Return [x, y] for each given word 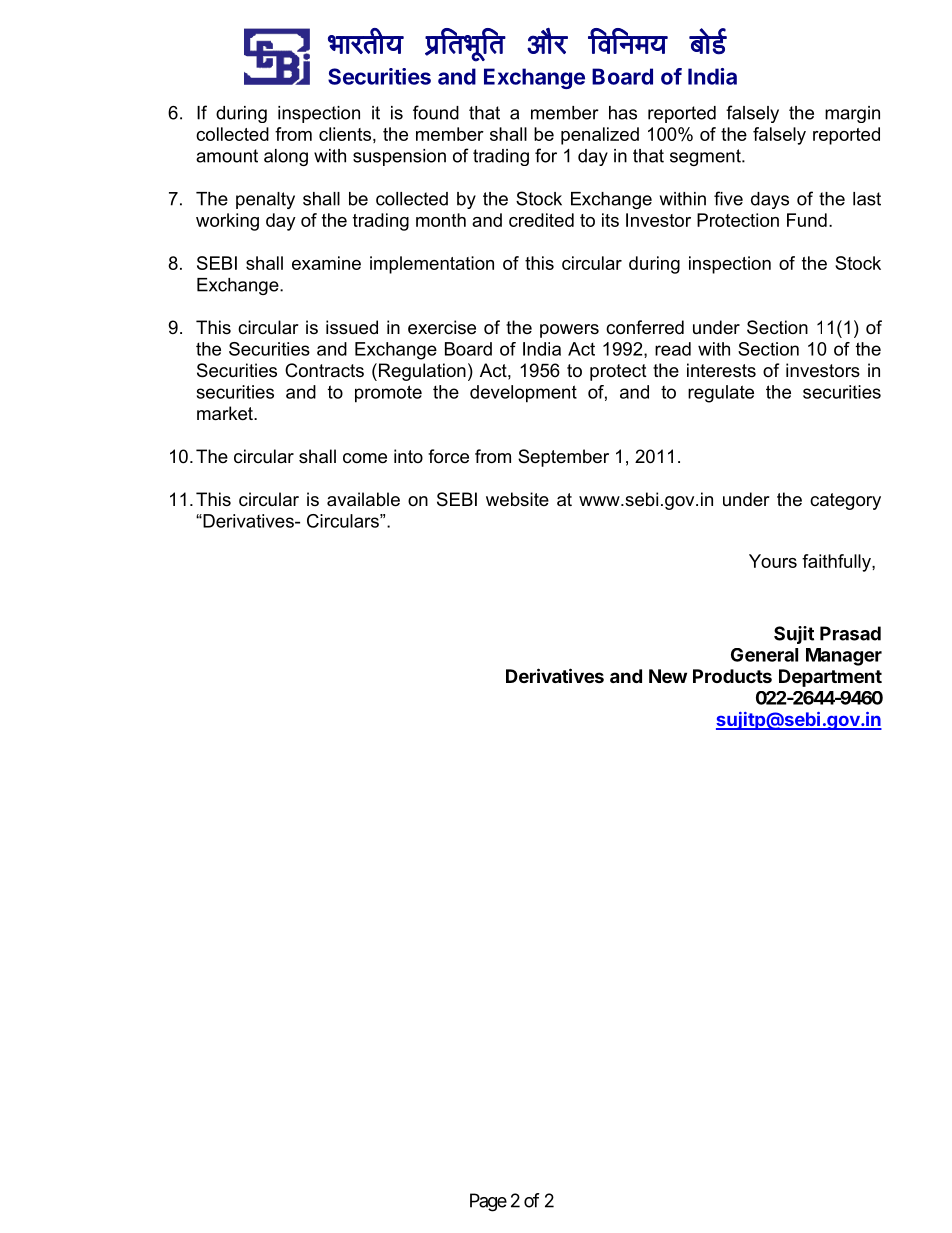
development [523, 394]
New [668, 676]
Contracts [324, 370]
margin [852, 114]
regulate [721, 394]
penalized [600, 136]
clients [345, 134]
